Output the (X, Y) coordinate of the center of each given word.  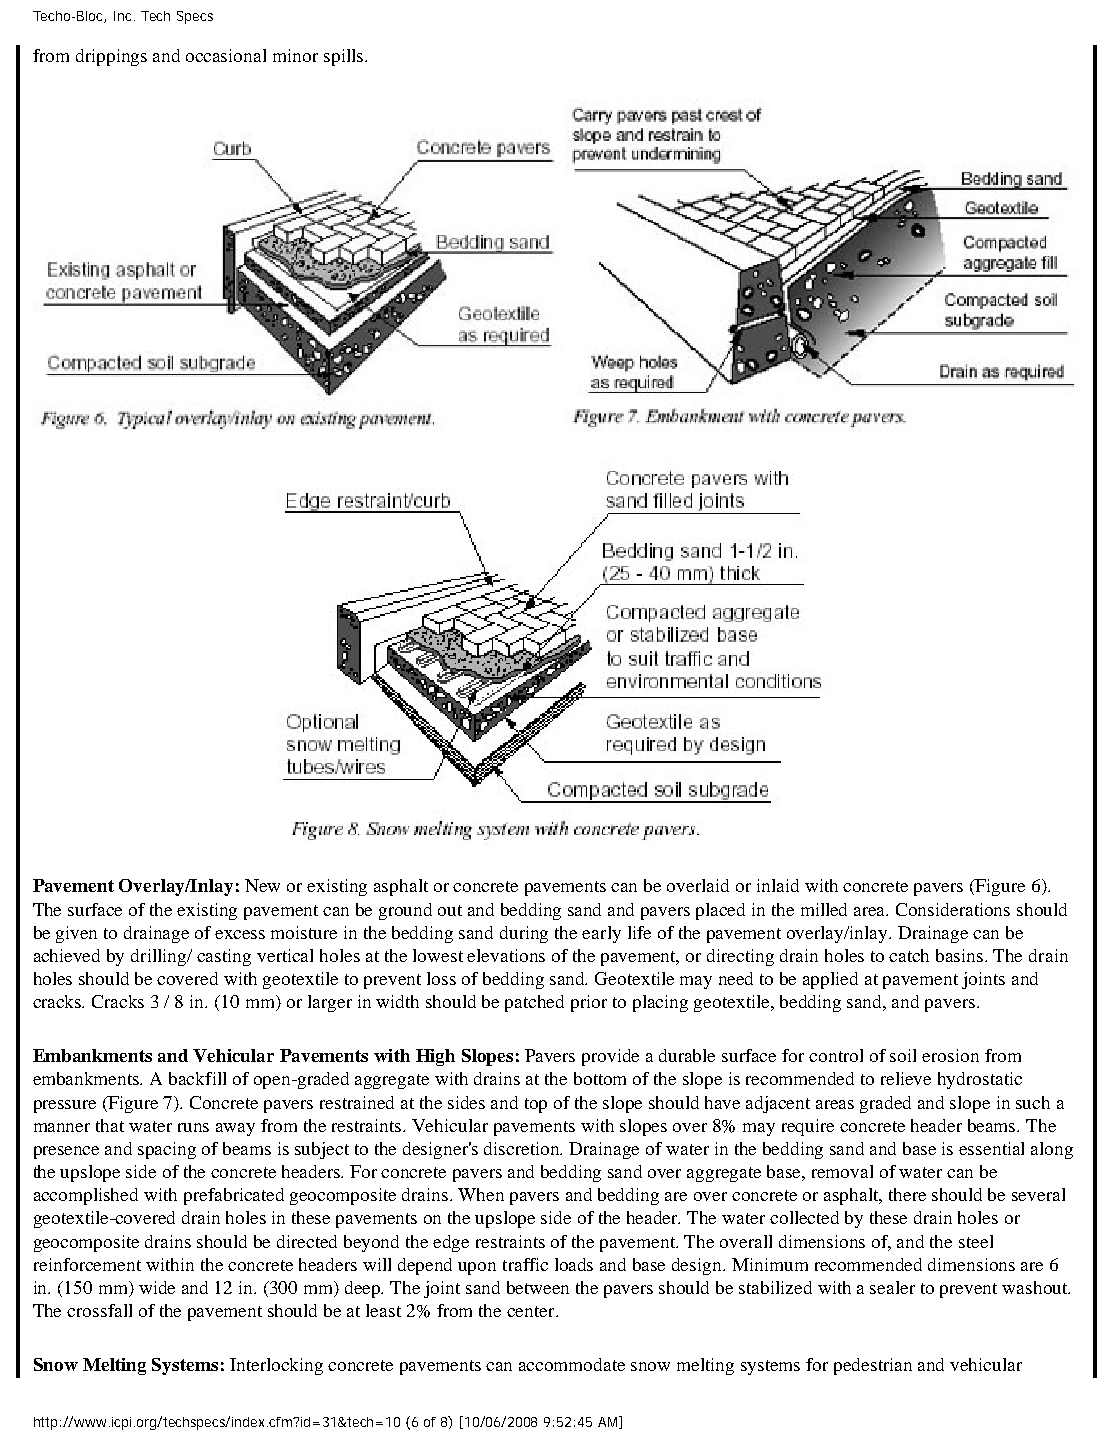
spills (345, 57)
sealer (892, 1287)
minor (295, 55)
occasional (226, 55)
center (532, 1311)
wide (157, 1287)
